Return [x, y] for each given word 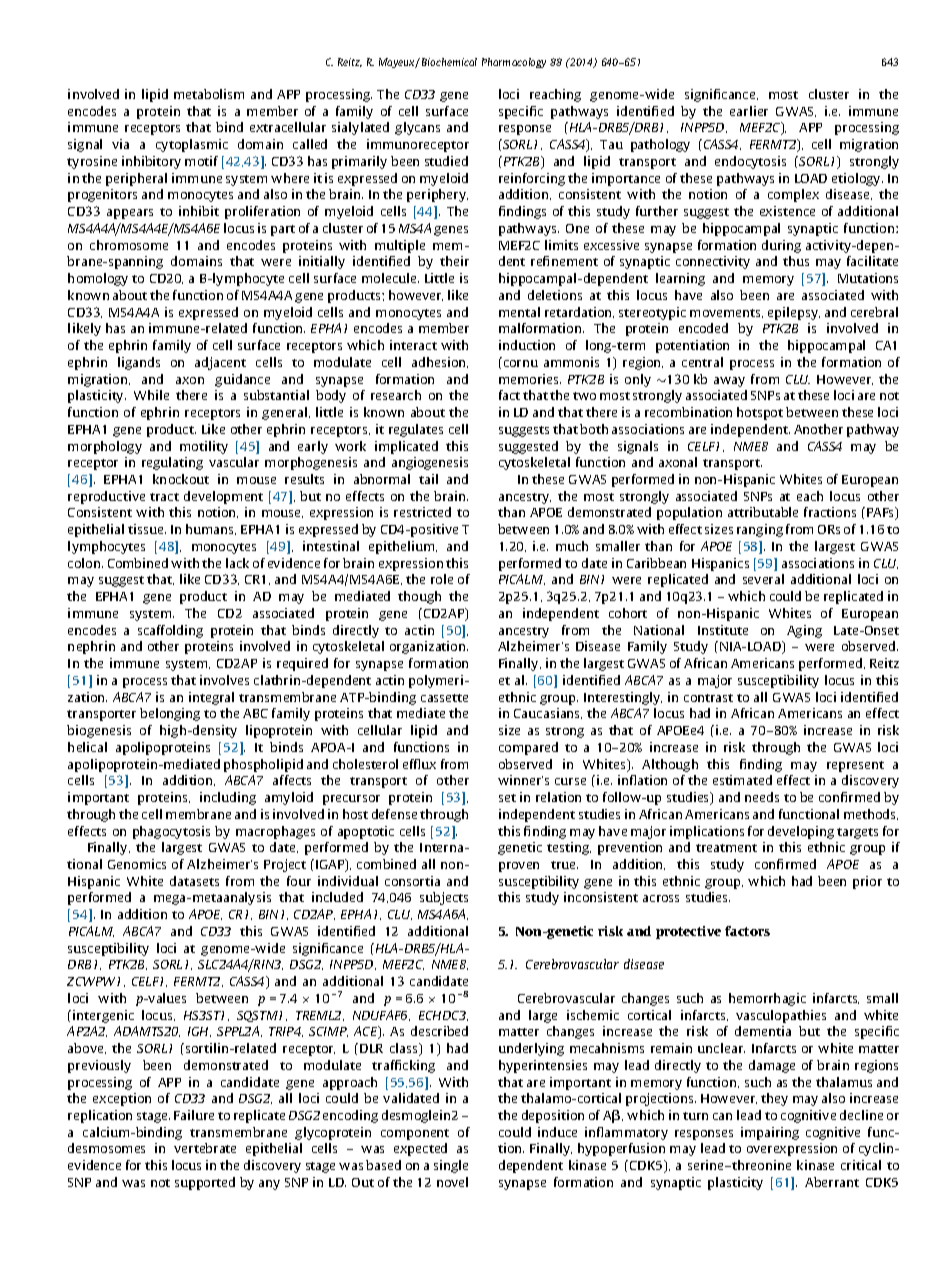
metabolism [209, 94]
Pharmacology [514, 63]
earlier [749, 111]
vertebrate [205, 1148]
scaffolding [170, 631]
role [442, 579]
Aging [804, 631]
